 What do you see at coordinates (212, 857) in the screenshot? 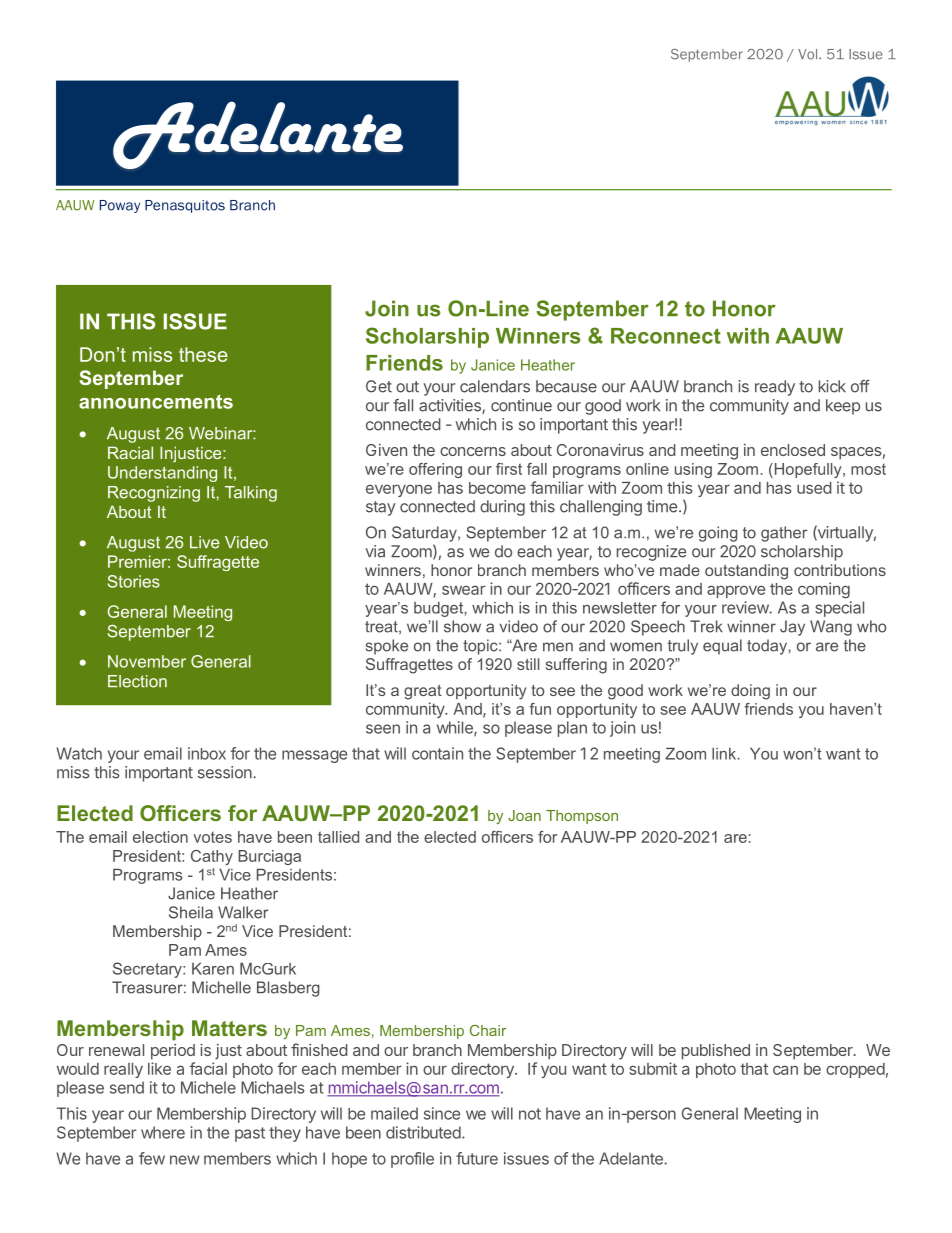
I see `Cathy` at bounding box center [212, 857].
